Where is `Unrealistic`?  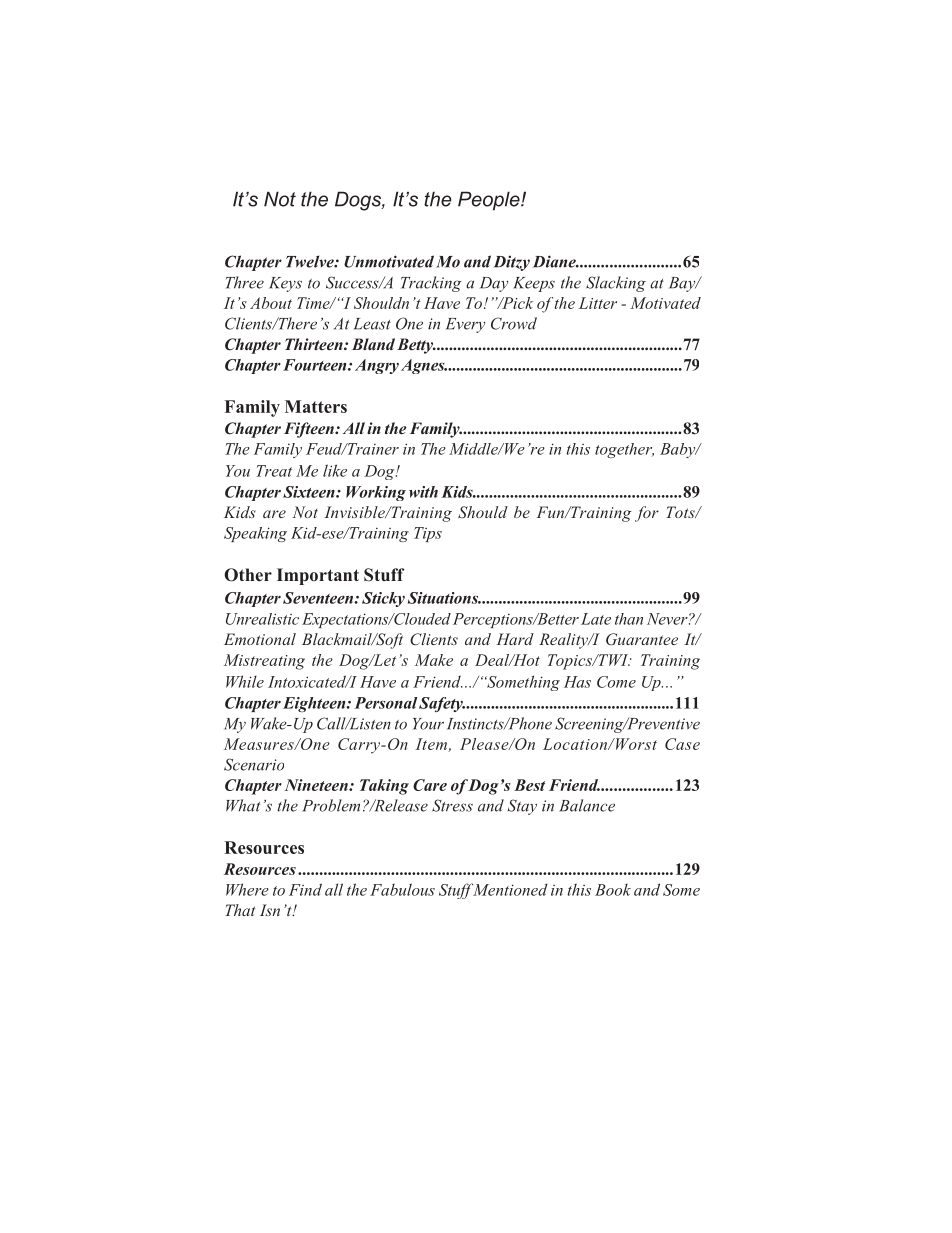
Unrealistic is located at coordinates (262, 619).
